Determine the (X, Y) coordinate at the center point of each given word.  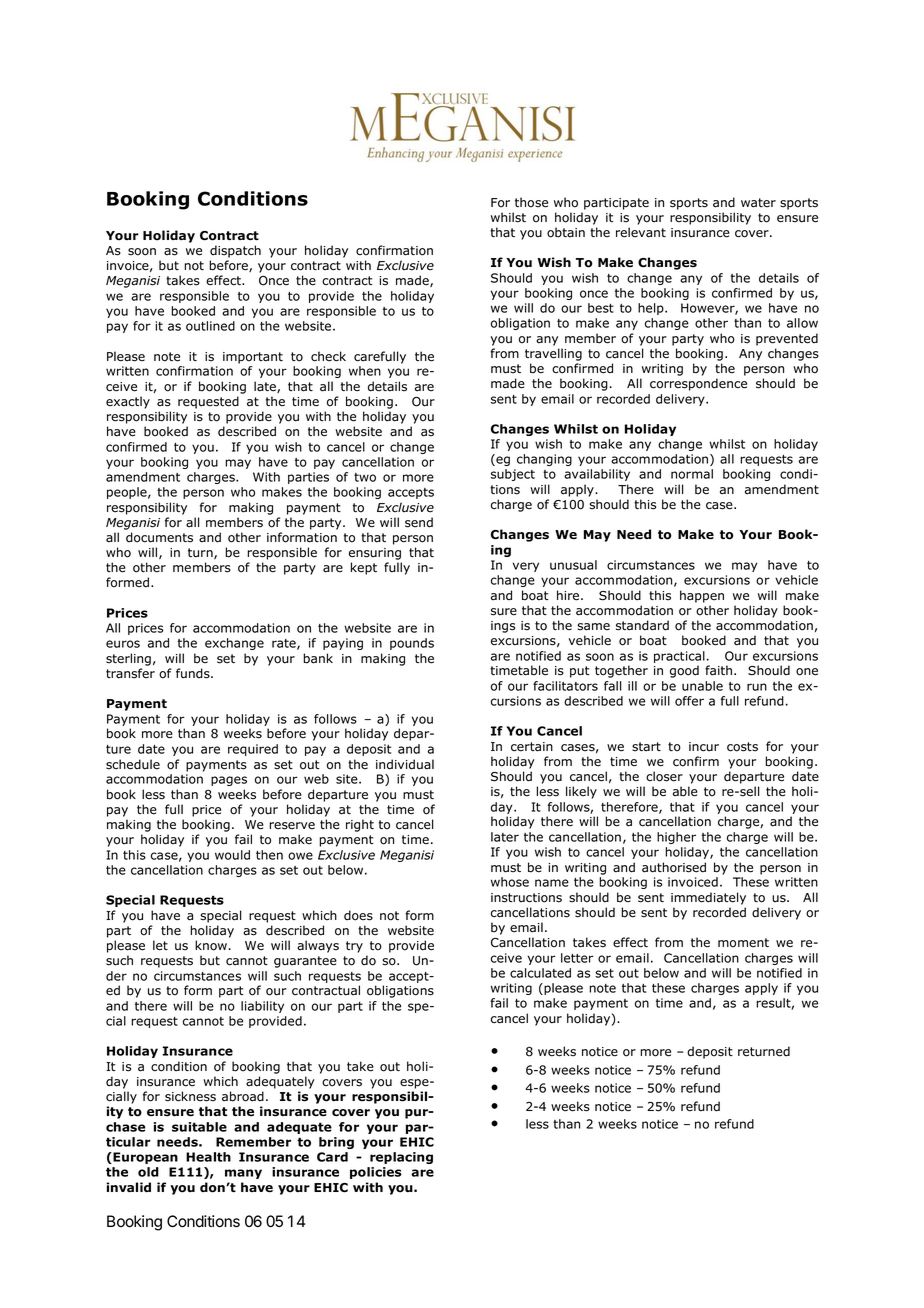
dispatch (235, 251)
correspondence (698, 384)
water (758, 203)
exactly (128, 402)
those (531, 202)
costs (742, 747)
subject (513, 475)
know (211, 945)
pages (229, 781)
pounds (412, 644)
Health (208, 1157)
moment (743, 943)
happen (702, 596)
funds (194, 673)
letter (577, 958)
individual (405, 764)
